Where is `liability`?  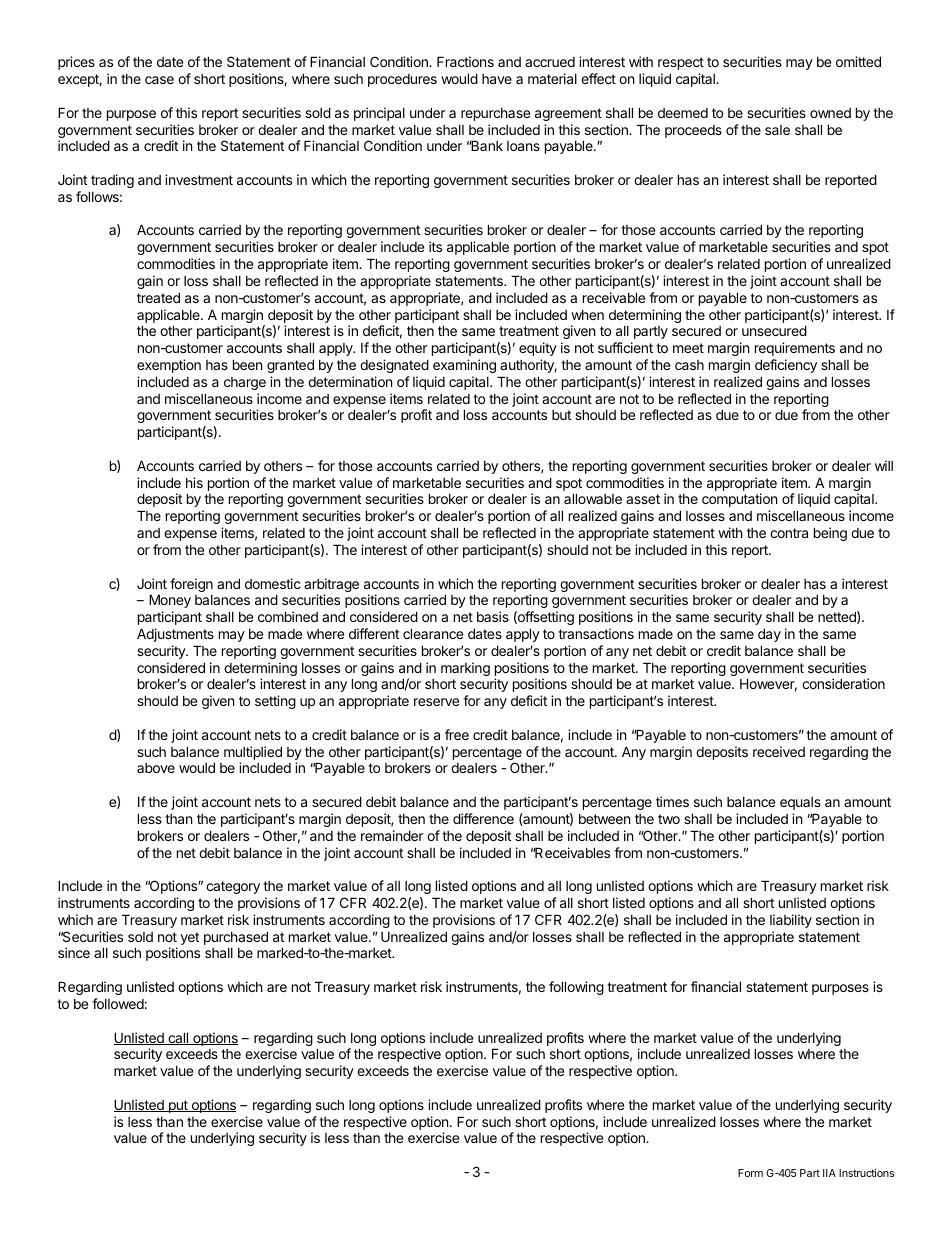 liability is located at coordinates (791, 921).
